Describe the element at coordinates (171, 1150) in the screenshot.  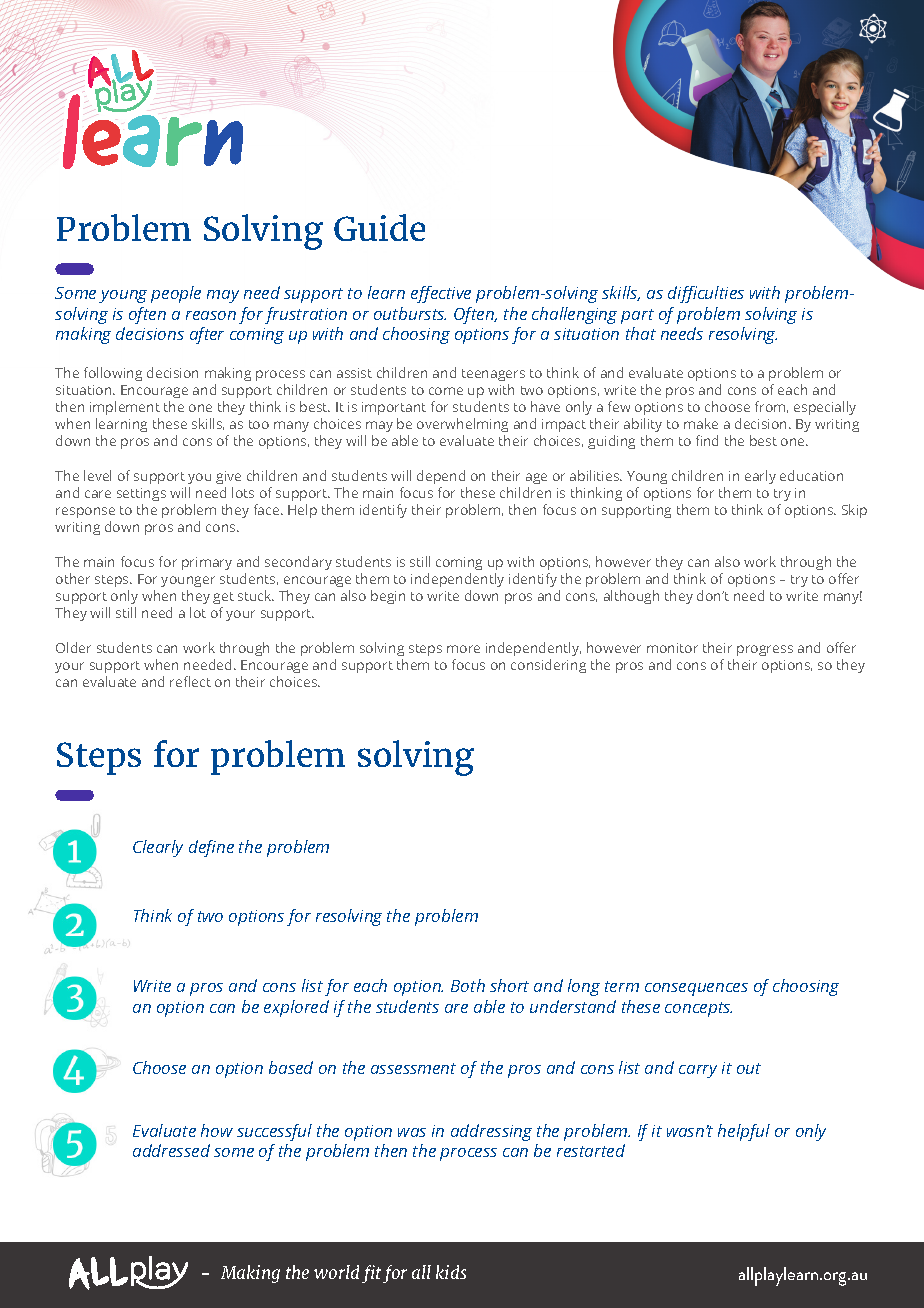
I see `addressed` at that location.
